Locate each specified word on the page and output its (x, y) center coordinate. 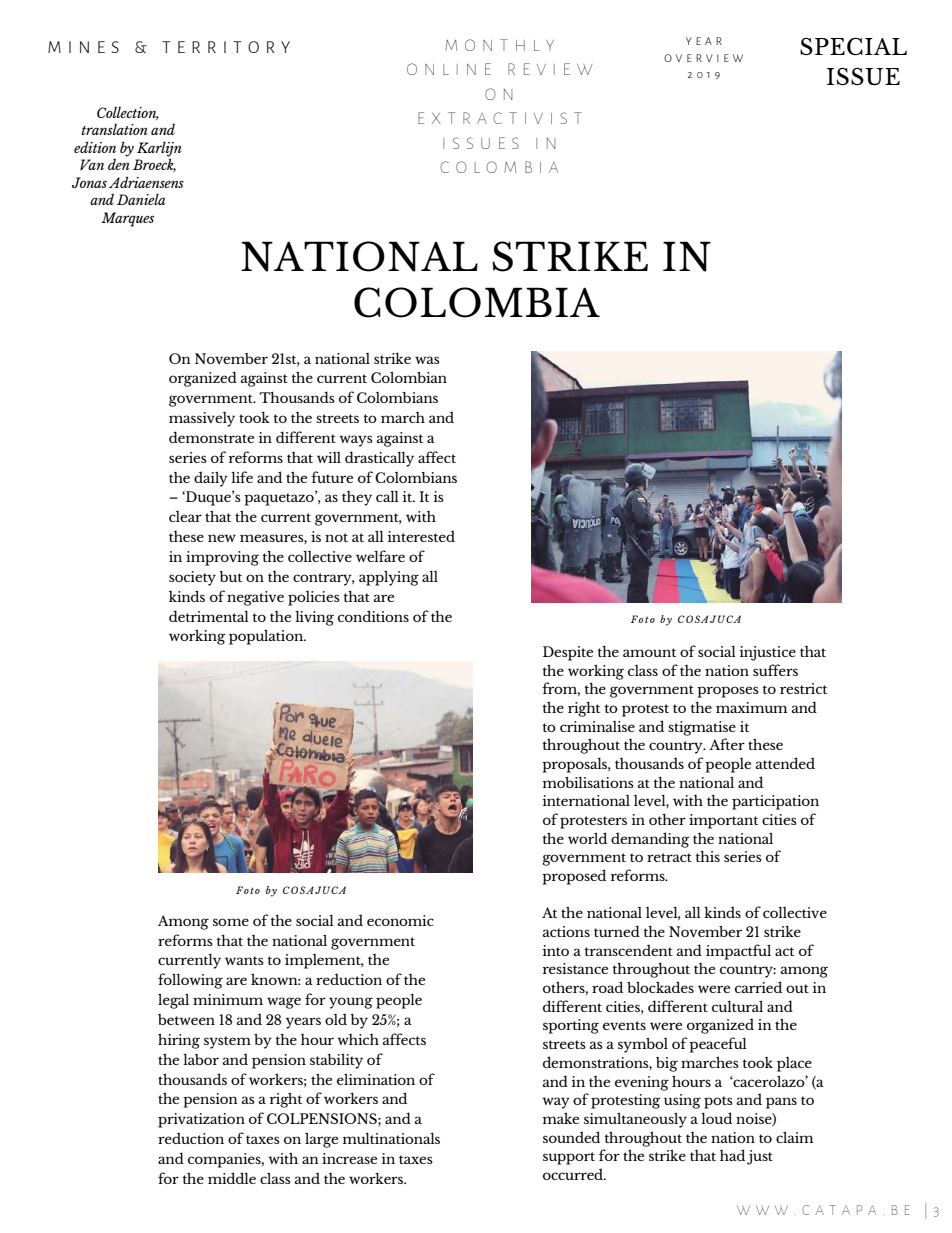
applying (389, 578)
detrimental (209, 616)
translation (114, 129)
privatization (201, 1120)
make (561, 1118)
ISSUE (863, 76)
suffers (775, 670)
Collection (128, 113)
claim (794, 1137)
